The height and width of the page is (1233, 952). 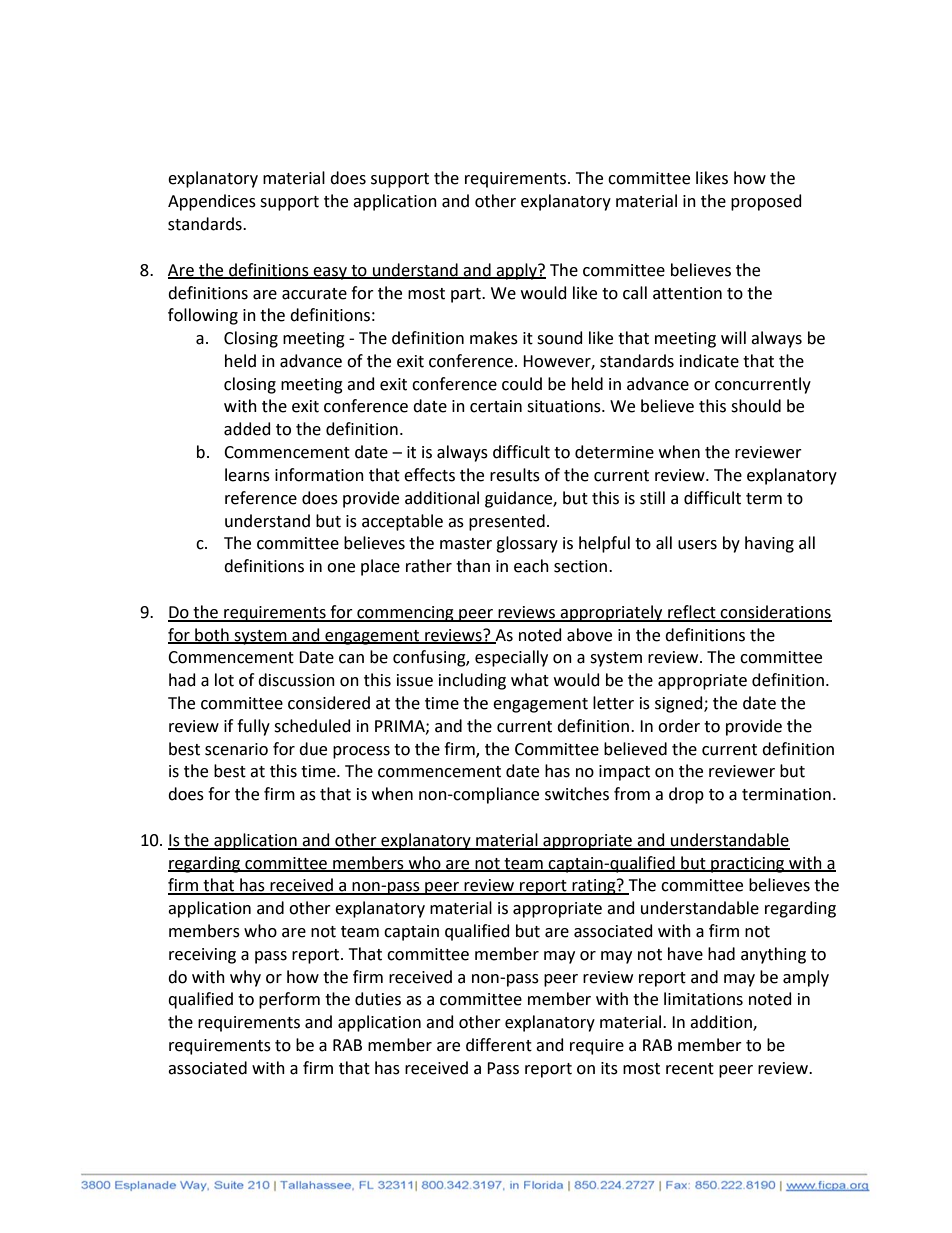 What do you see at coordinates (467, 295) in the page?
I see `part` at bounding box center [467, 295].
